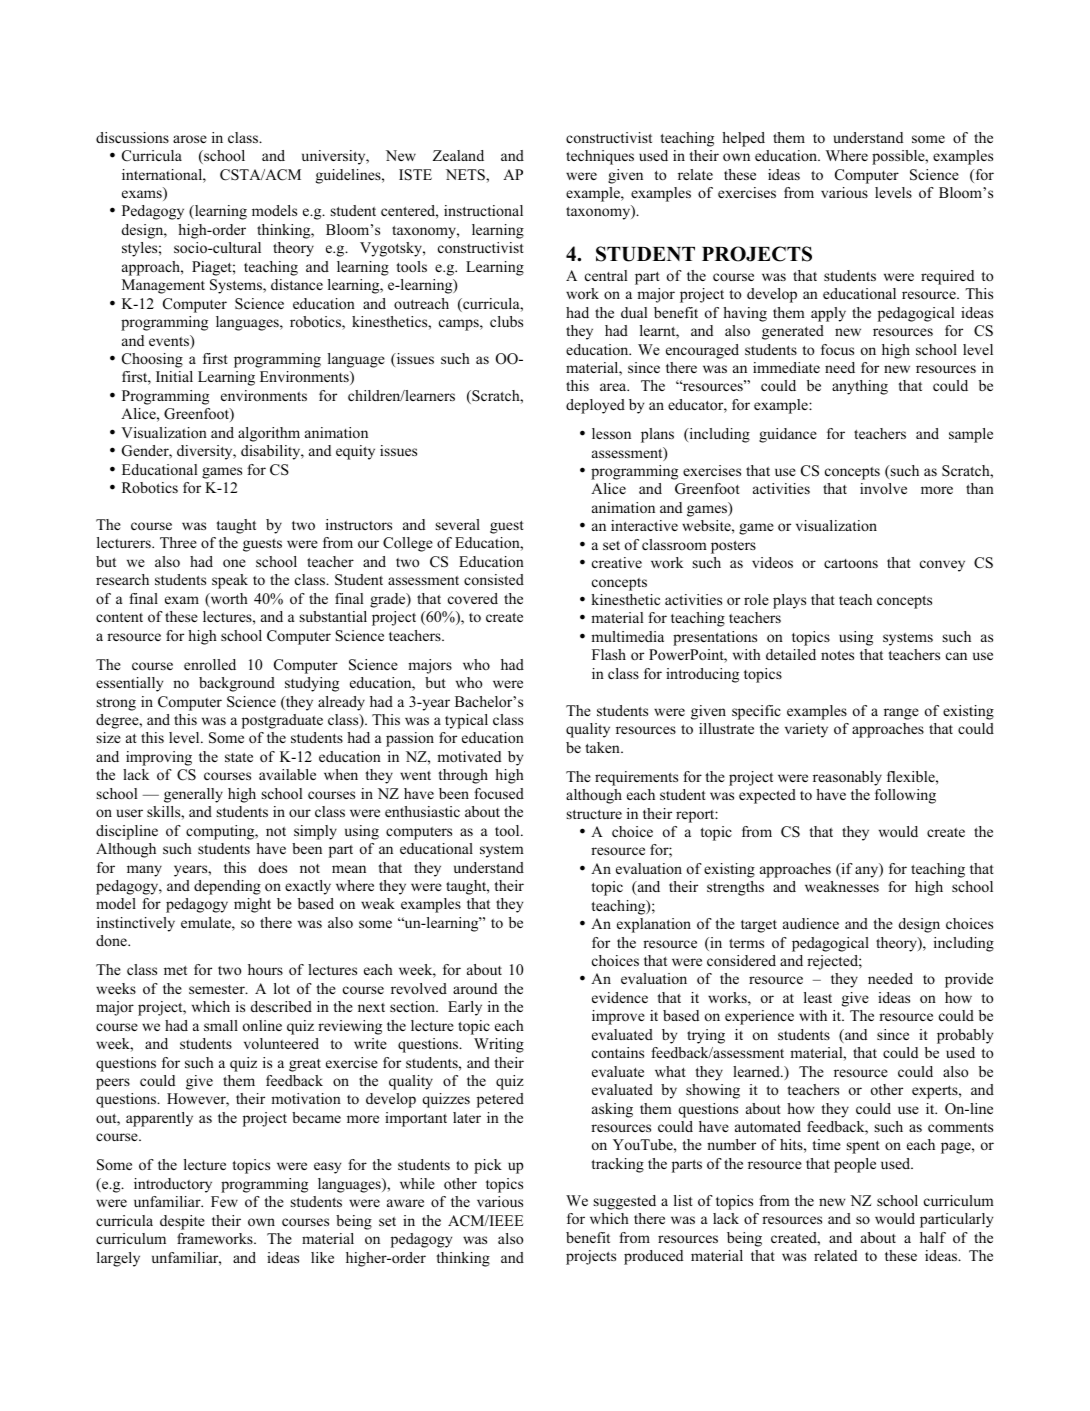 This screenshot has width=1090, height=1411. What do you see at coordinates (933, 1237) in the screenshot?
I see `half` at bounding box center [933, 1237].
